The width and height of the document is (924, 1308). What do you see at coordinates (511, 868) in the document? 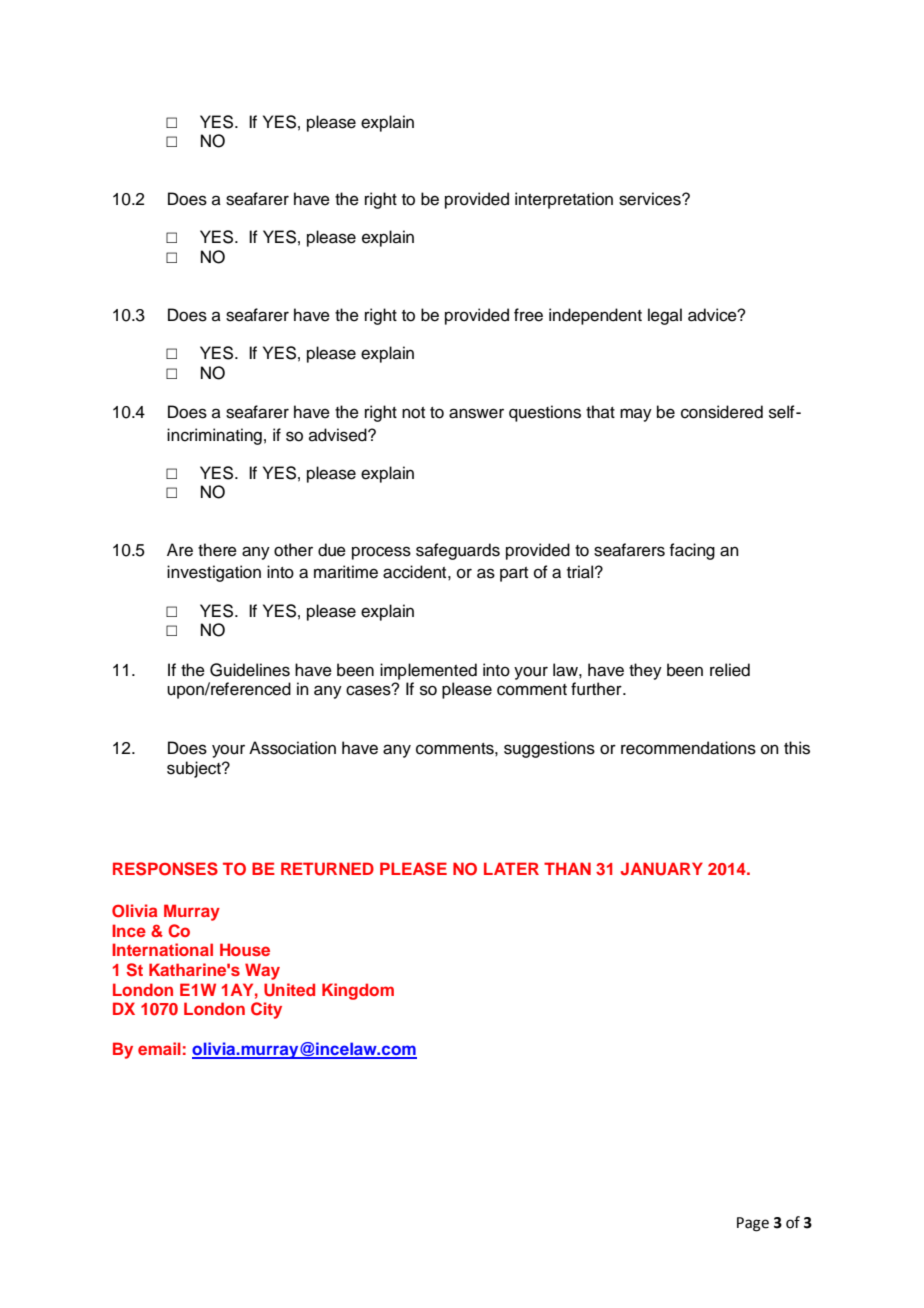
I see `LATER` at bounding box center [511, 868].
